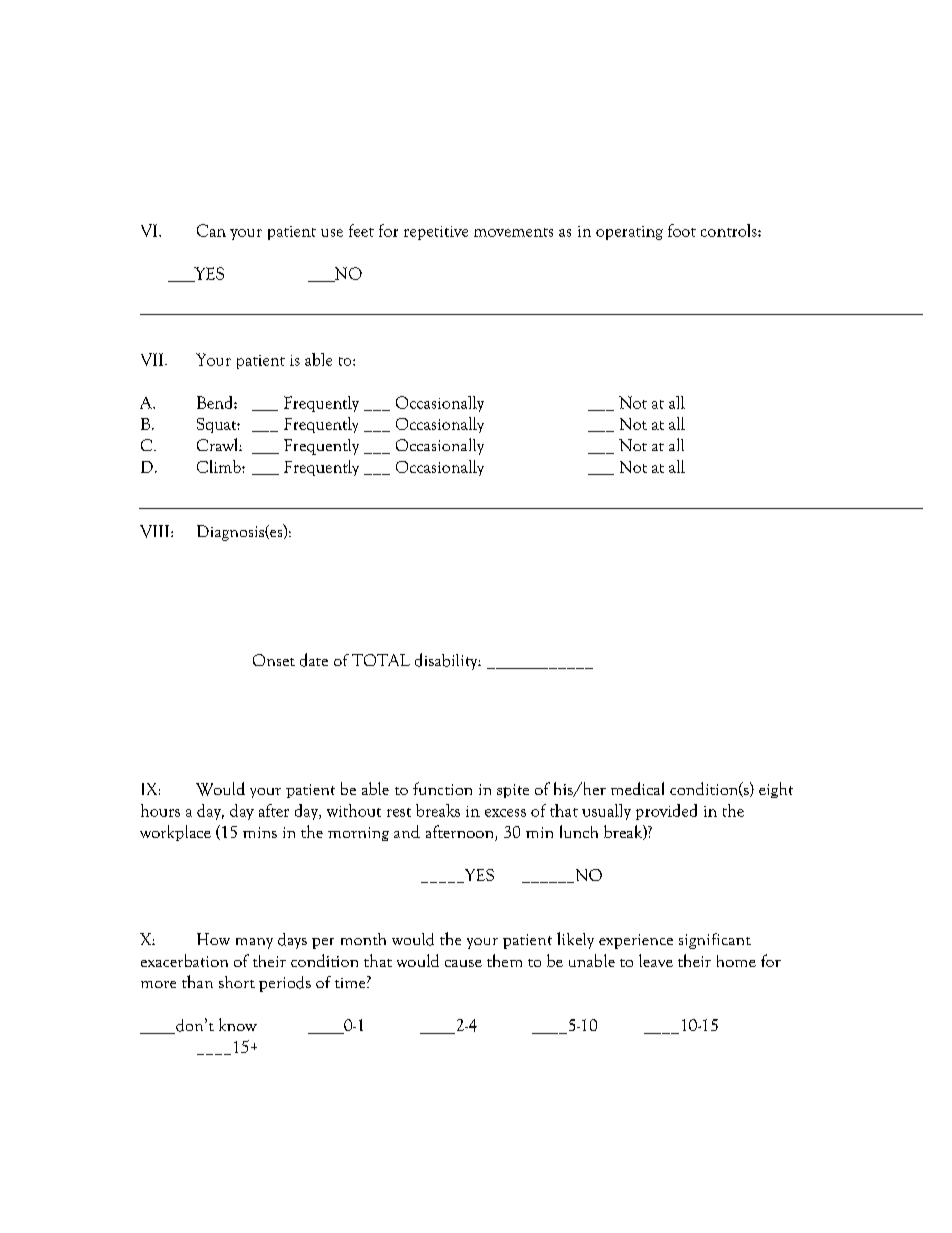 The height and width of the screenshot is (1233, 952). What do you see at coordinates (436, 233) in the screenshot?
I see `repetitive` at bounding box center [436, 233].
